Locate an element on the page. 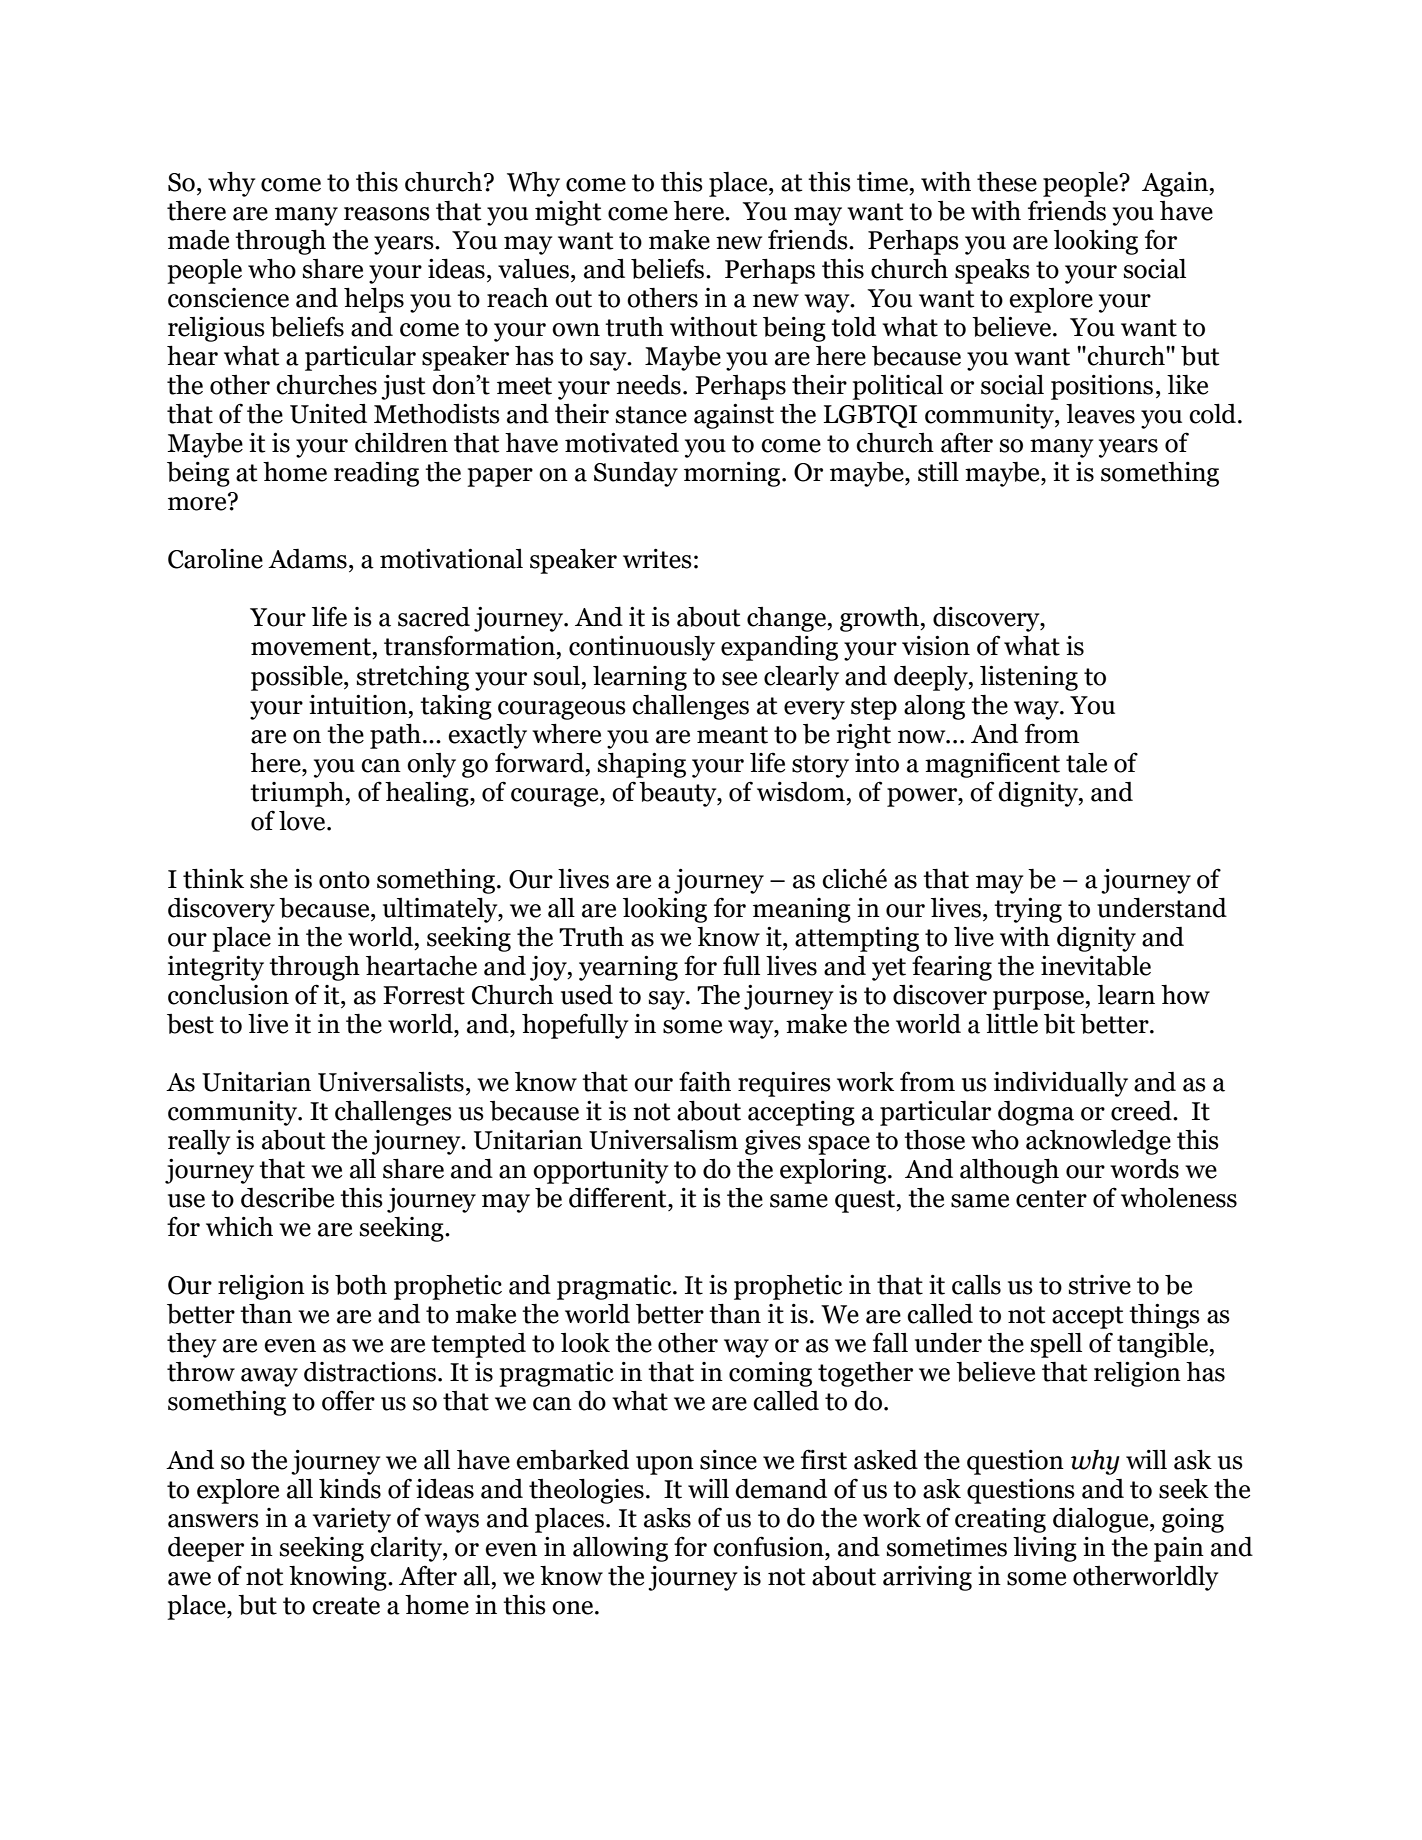  reasons is located at coordinates (387, 214).
